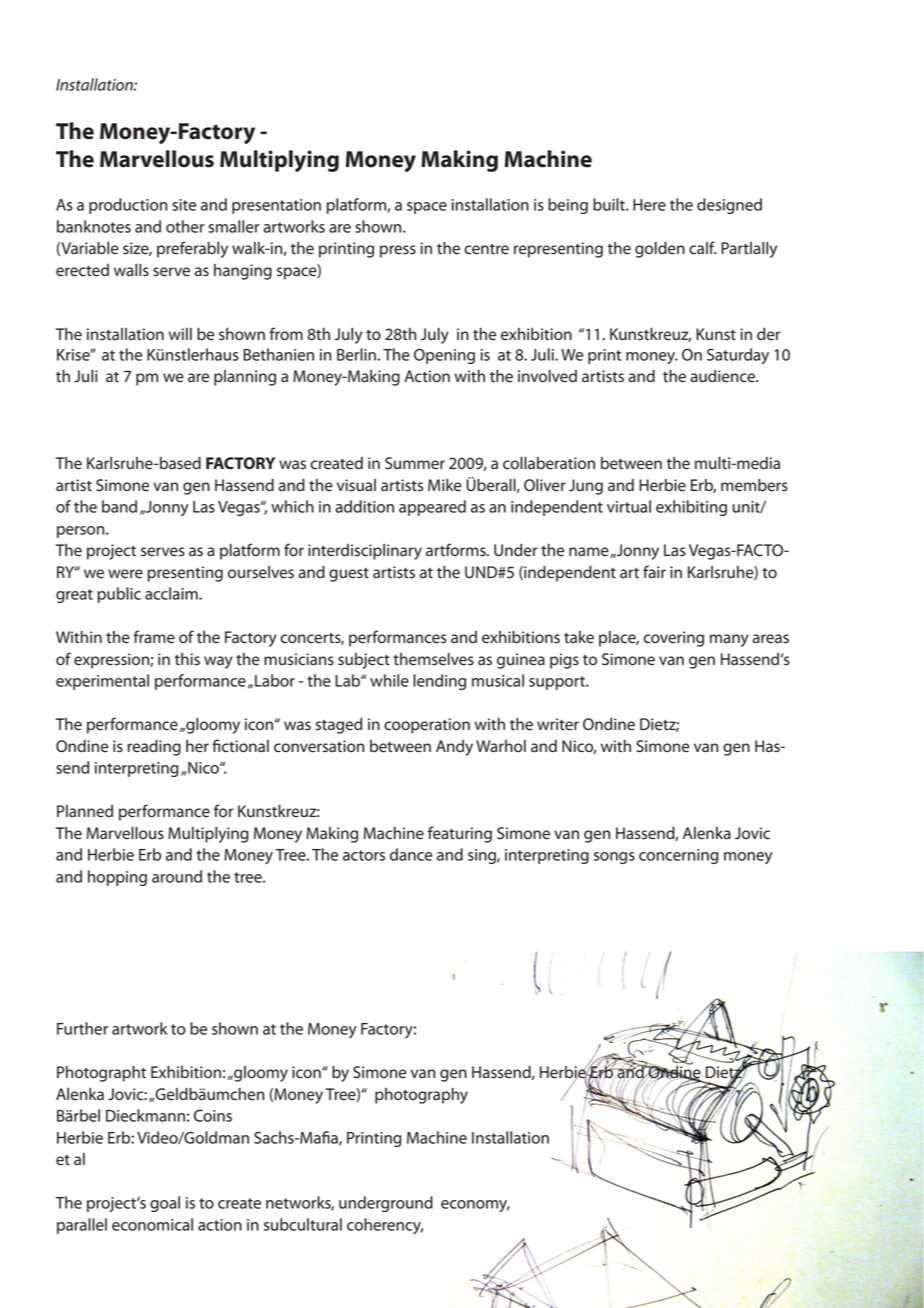  Describe the element at coordinates (702, 248) in the image. I see `calf` at that location.
